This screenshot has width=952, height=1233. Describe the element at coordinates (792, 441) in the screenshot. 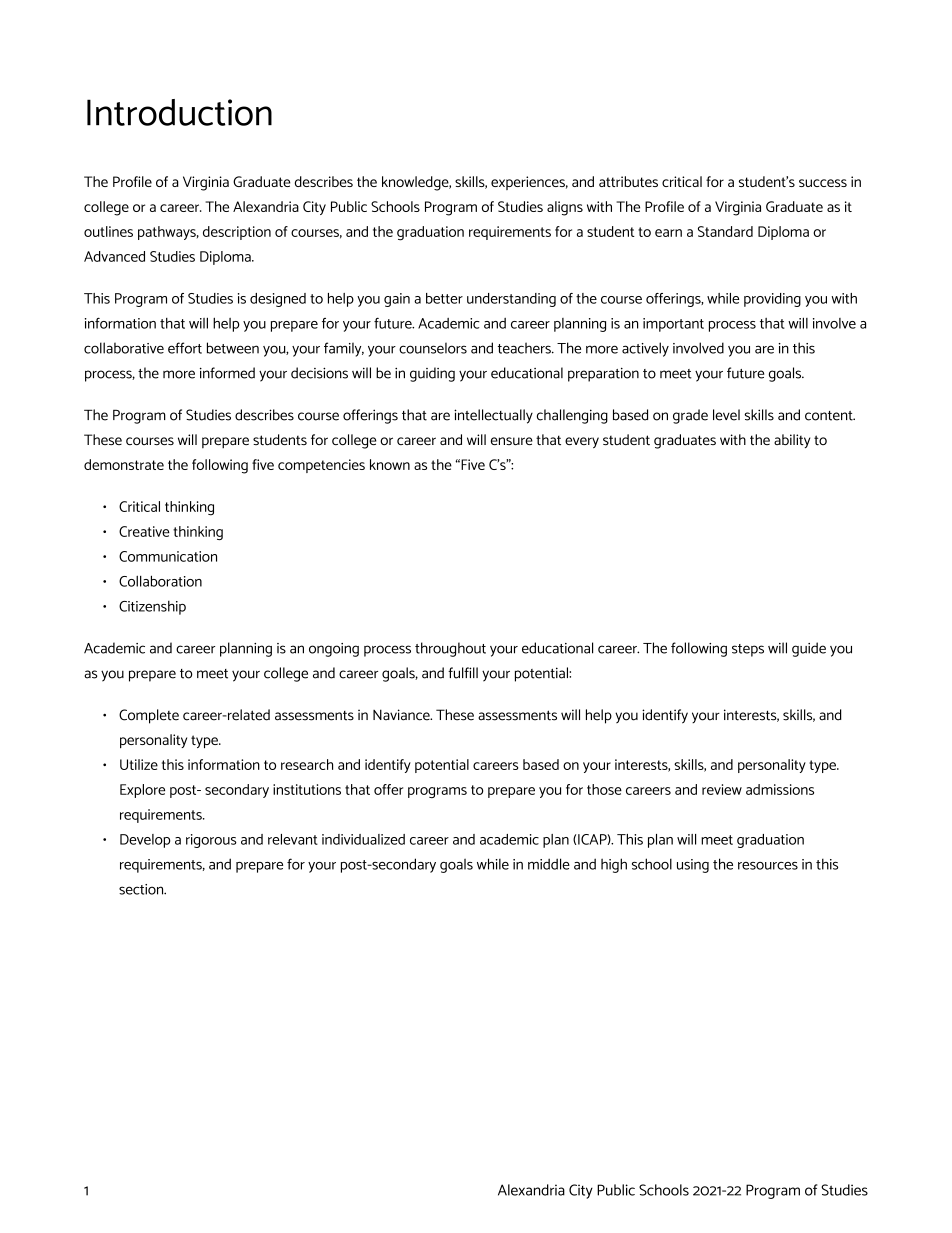

I see `ability` at that location.
